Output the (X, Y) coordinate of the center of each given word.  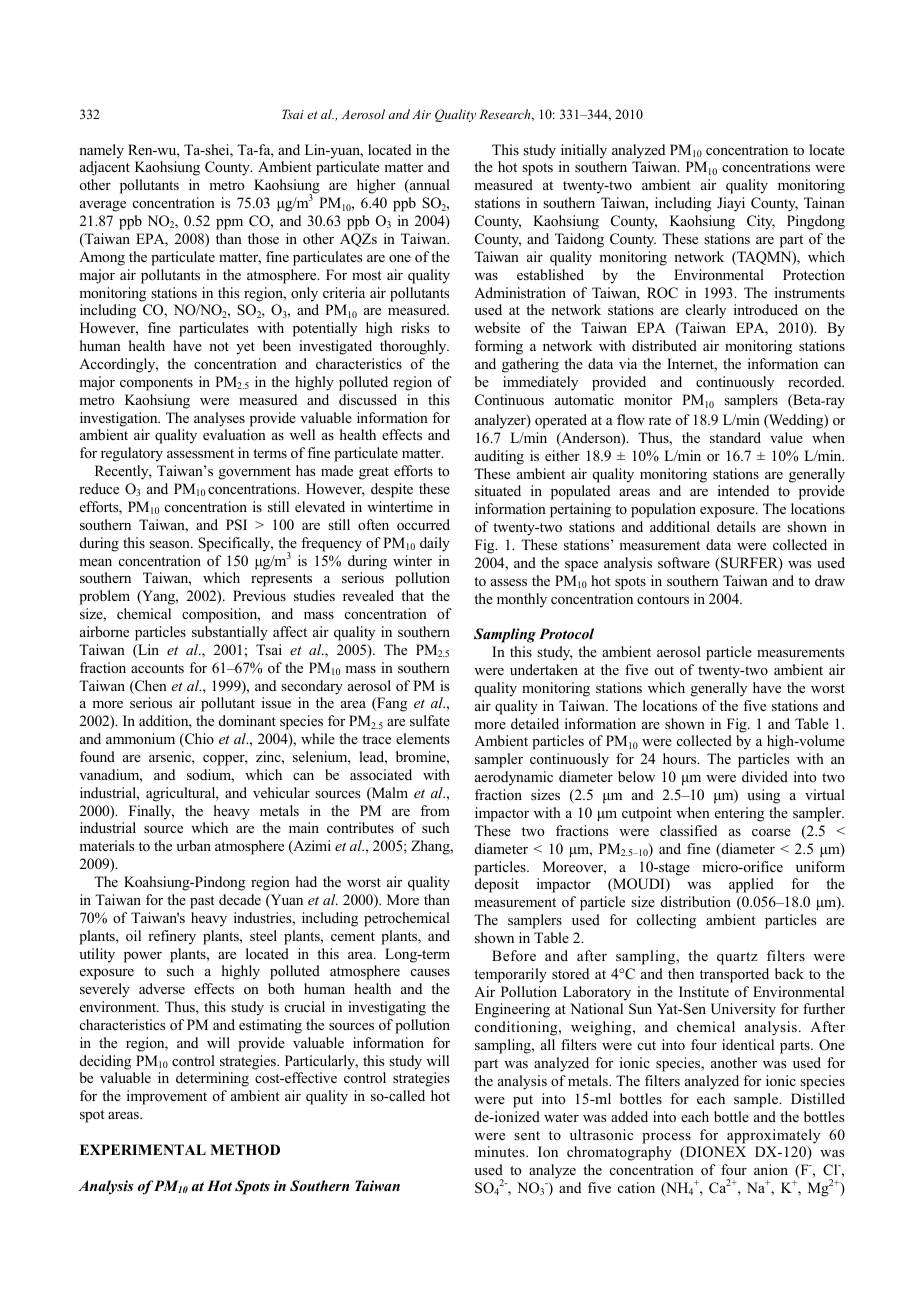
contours (663, 600)
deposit (497, 885)
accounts (157, 668)
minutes (500, 1151)
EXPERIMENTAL (143, 1149)
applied (751, 885)
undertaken (544, 669)
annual (429, 186)
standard (735, 437)
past (202, 902)
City (761, 222)
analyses (219, 419)
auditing (499, 457)
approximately (773, 1136)
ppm (229, 224)
